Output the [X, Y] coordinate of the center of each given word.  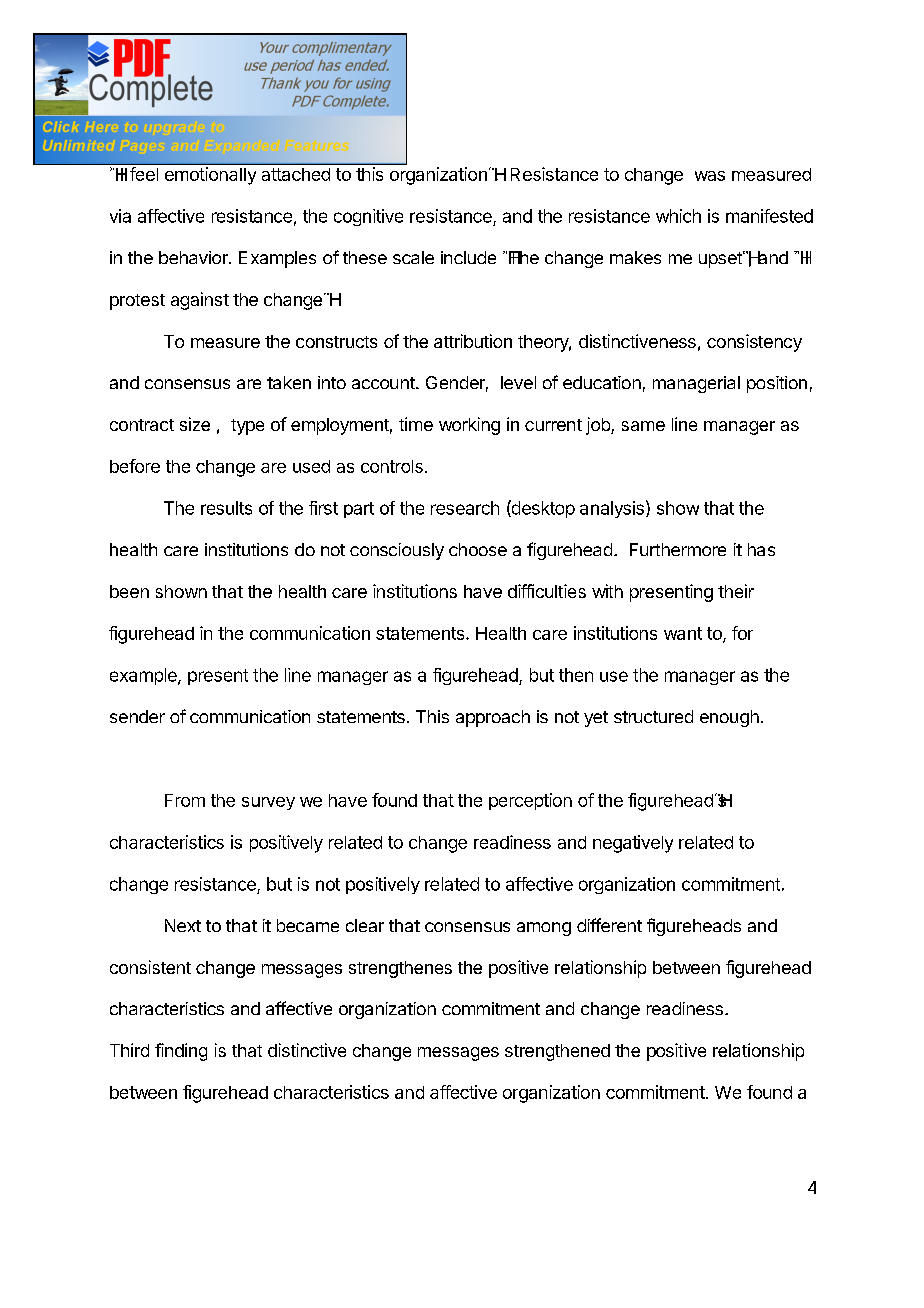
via [120, 216]
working [469, 426]
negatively [633, 844]
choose [478, 549]
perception [530, 801]
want [683, 633]
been [129, 591]
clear [365, 925]
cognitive [368, 217]
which [678, 216]
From [185, 800]
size [195, 424]
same [643, 426]
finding [181, 1052]
